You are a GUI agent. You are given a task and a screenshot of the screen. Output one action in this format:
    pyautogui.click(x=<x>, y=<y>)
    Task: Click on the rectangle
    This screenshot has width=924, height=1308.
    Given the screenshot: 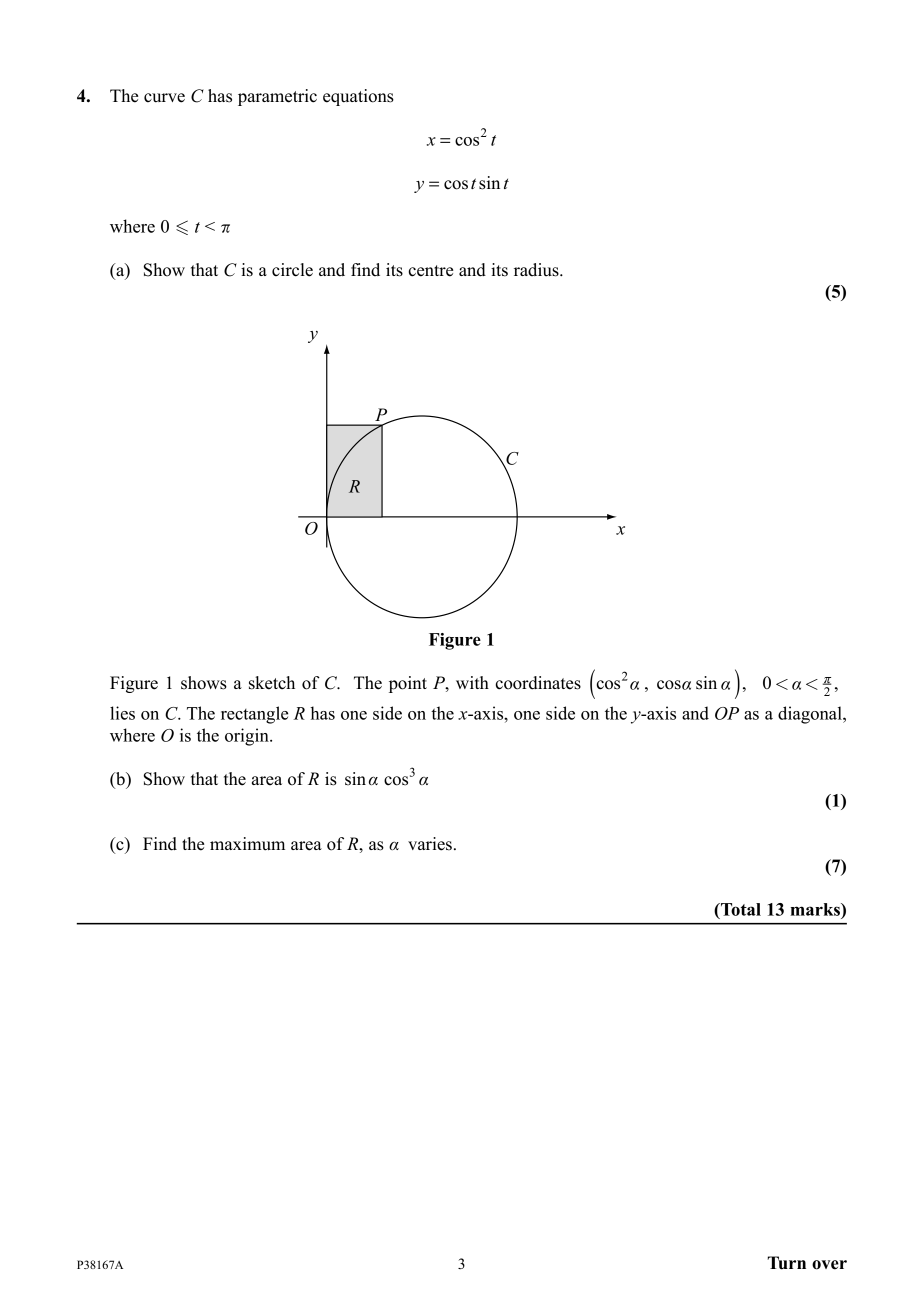 What is the action you would take?
    pyautogui.click(x=254, y=715)
